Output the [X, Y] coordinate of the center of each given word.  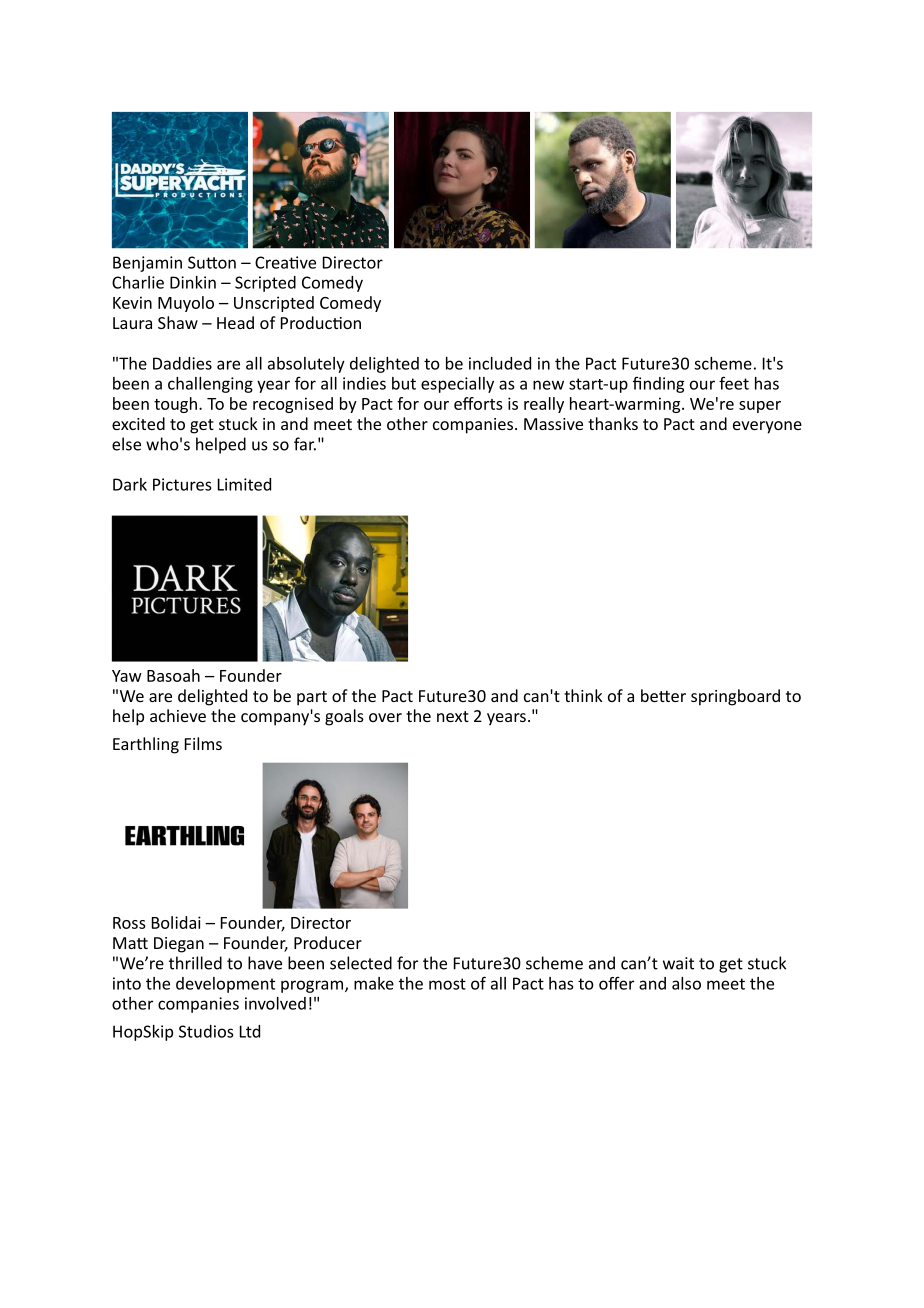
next [453, 716]
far [305, 444]
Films [203, 743]
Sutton [212, 262]
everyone [767, 427]
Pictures [182, 484]
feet [734, 383]
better [663, 695]
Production [321, 322]
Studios [206, 1031]
